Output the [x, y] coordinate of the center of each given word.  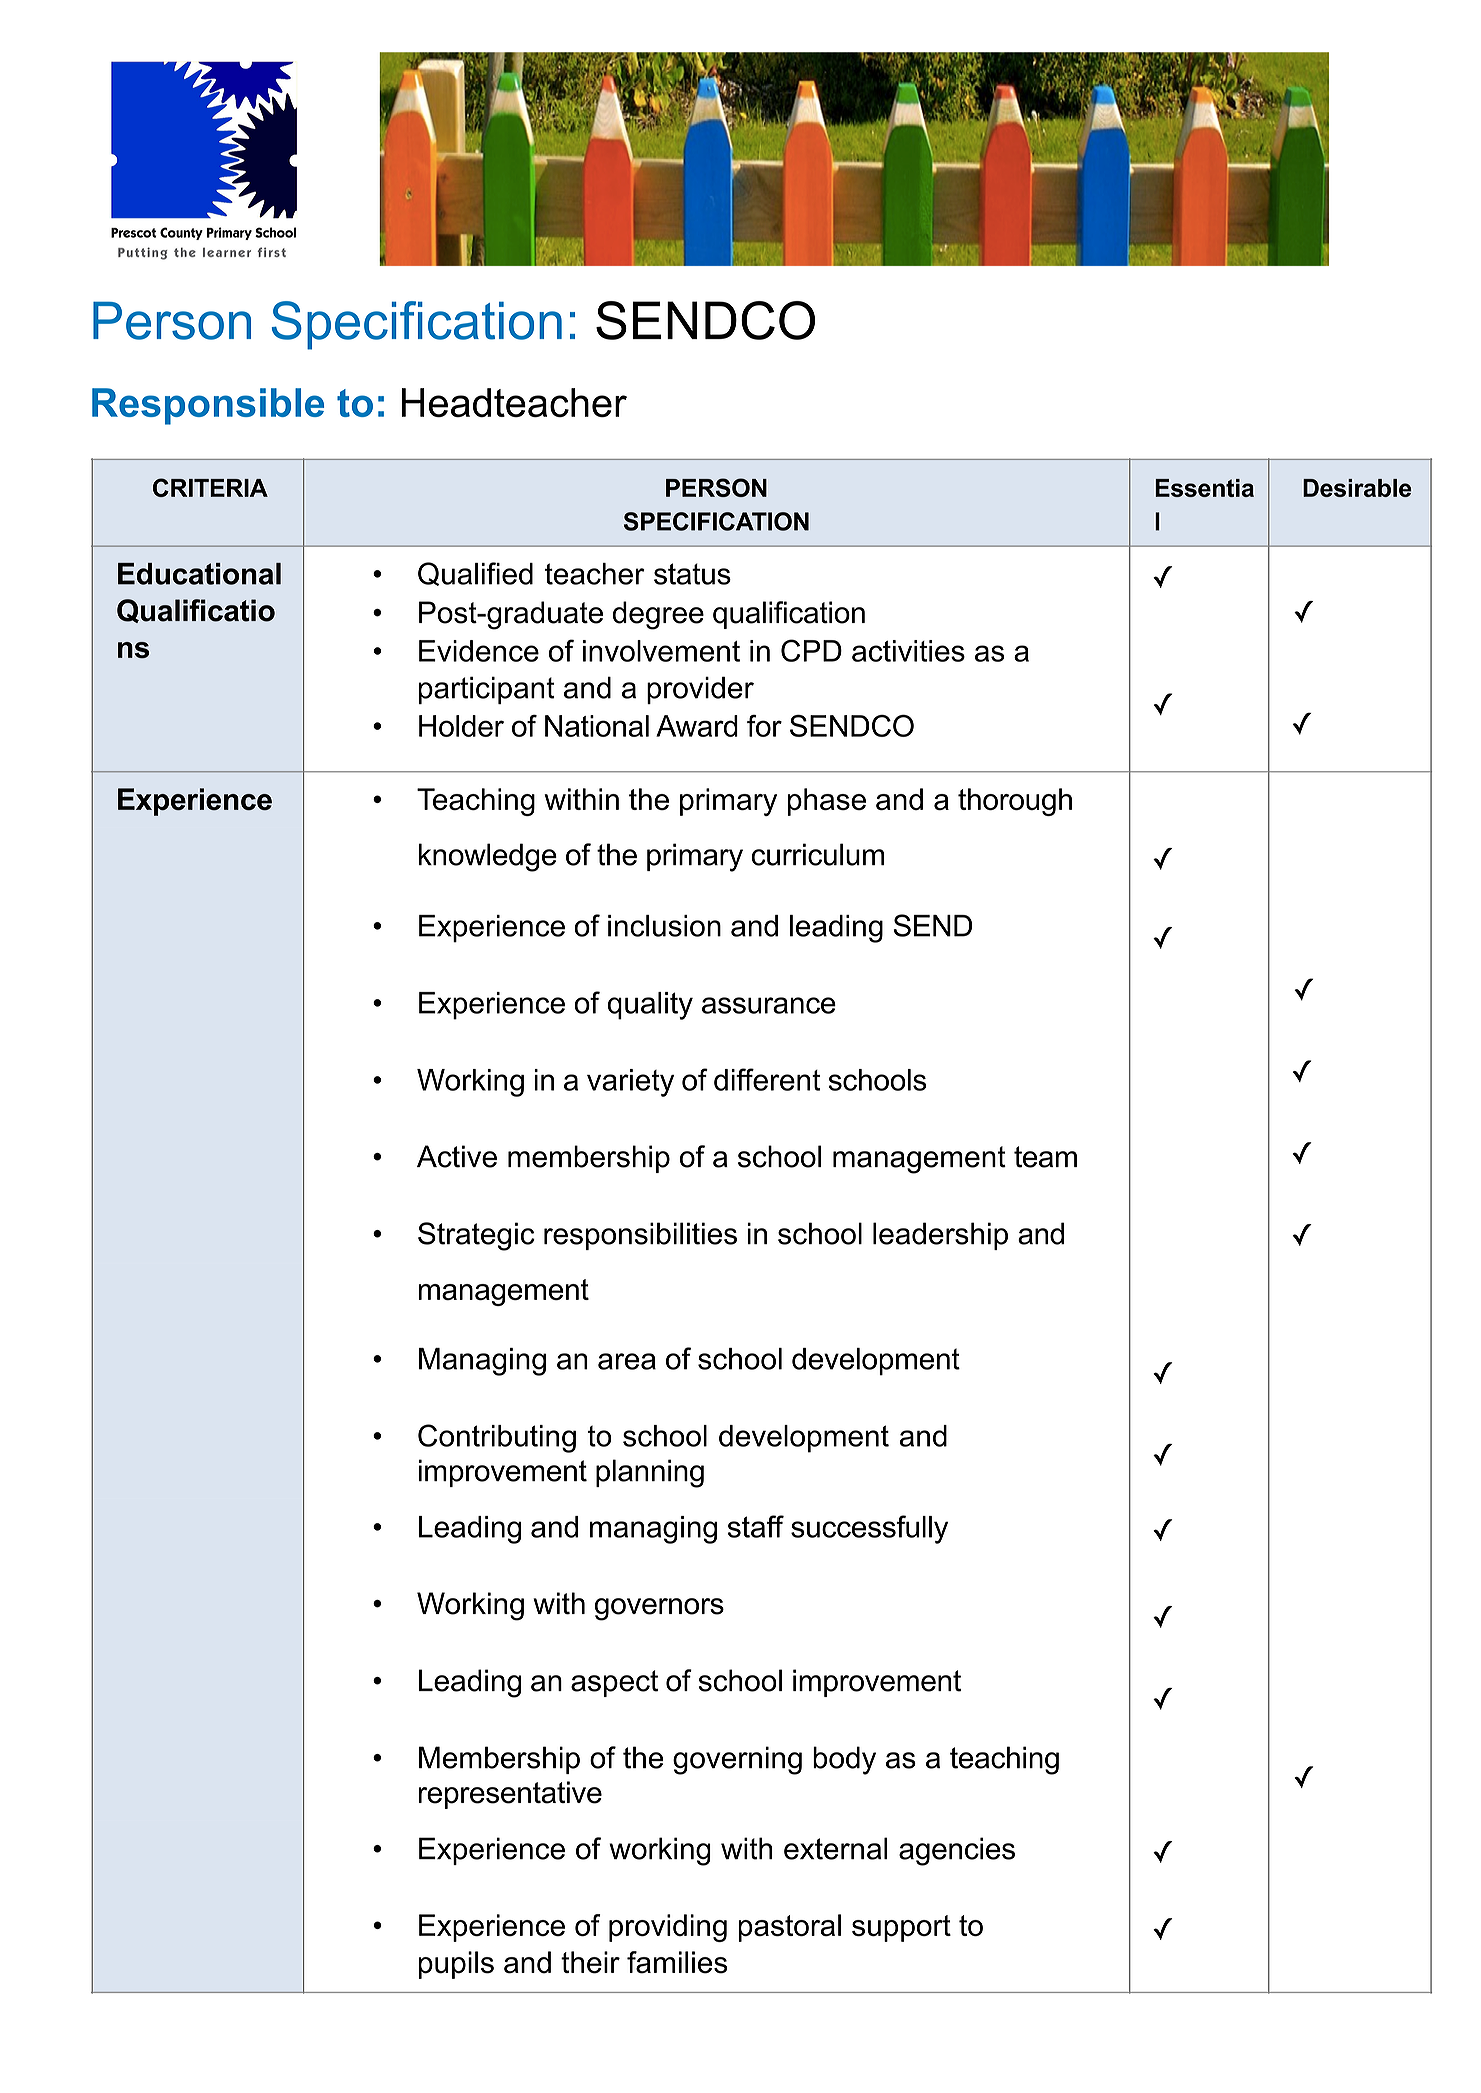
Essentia [1204, 488]
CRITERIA [210, 487]
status [692, 574]
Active [457, 1156]
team [1045, 1157]
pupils [456, 1965]
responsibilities [640, 1236]
